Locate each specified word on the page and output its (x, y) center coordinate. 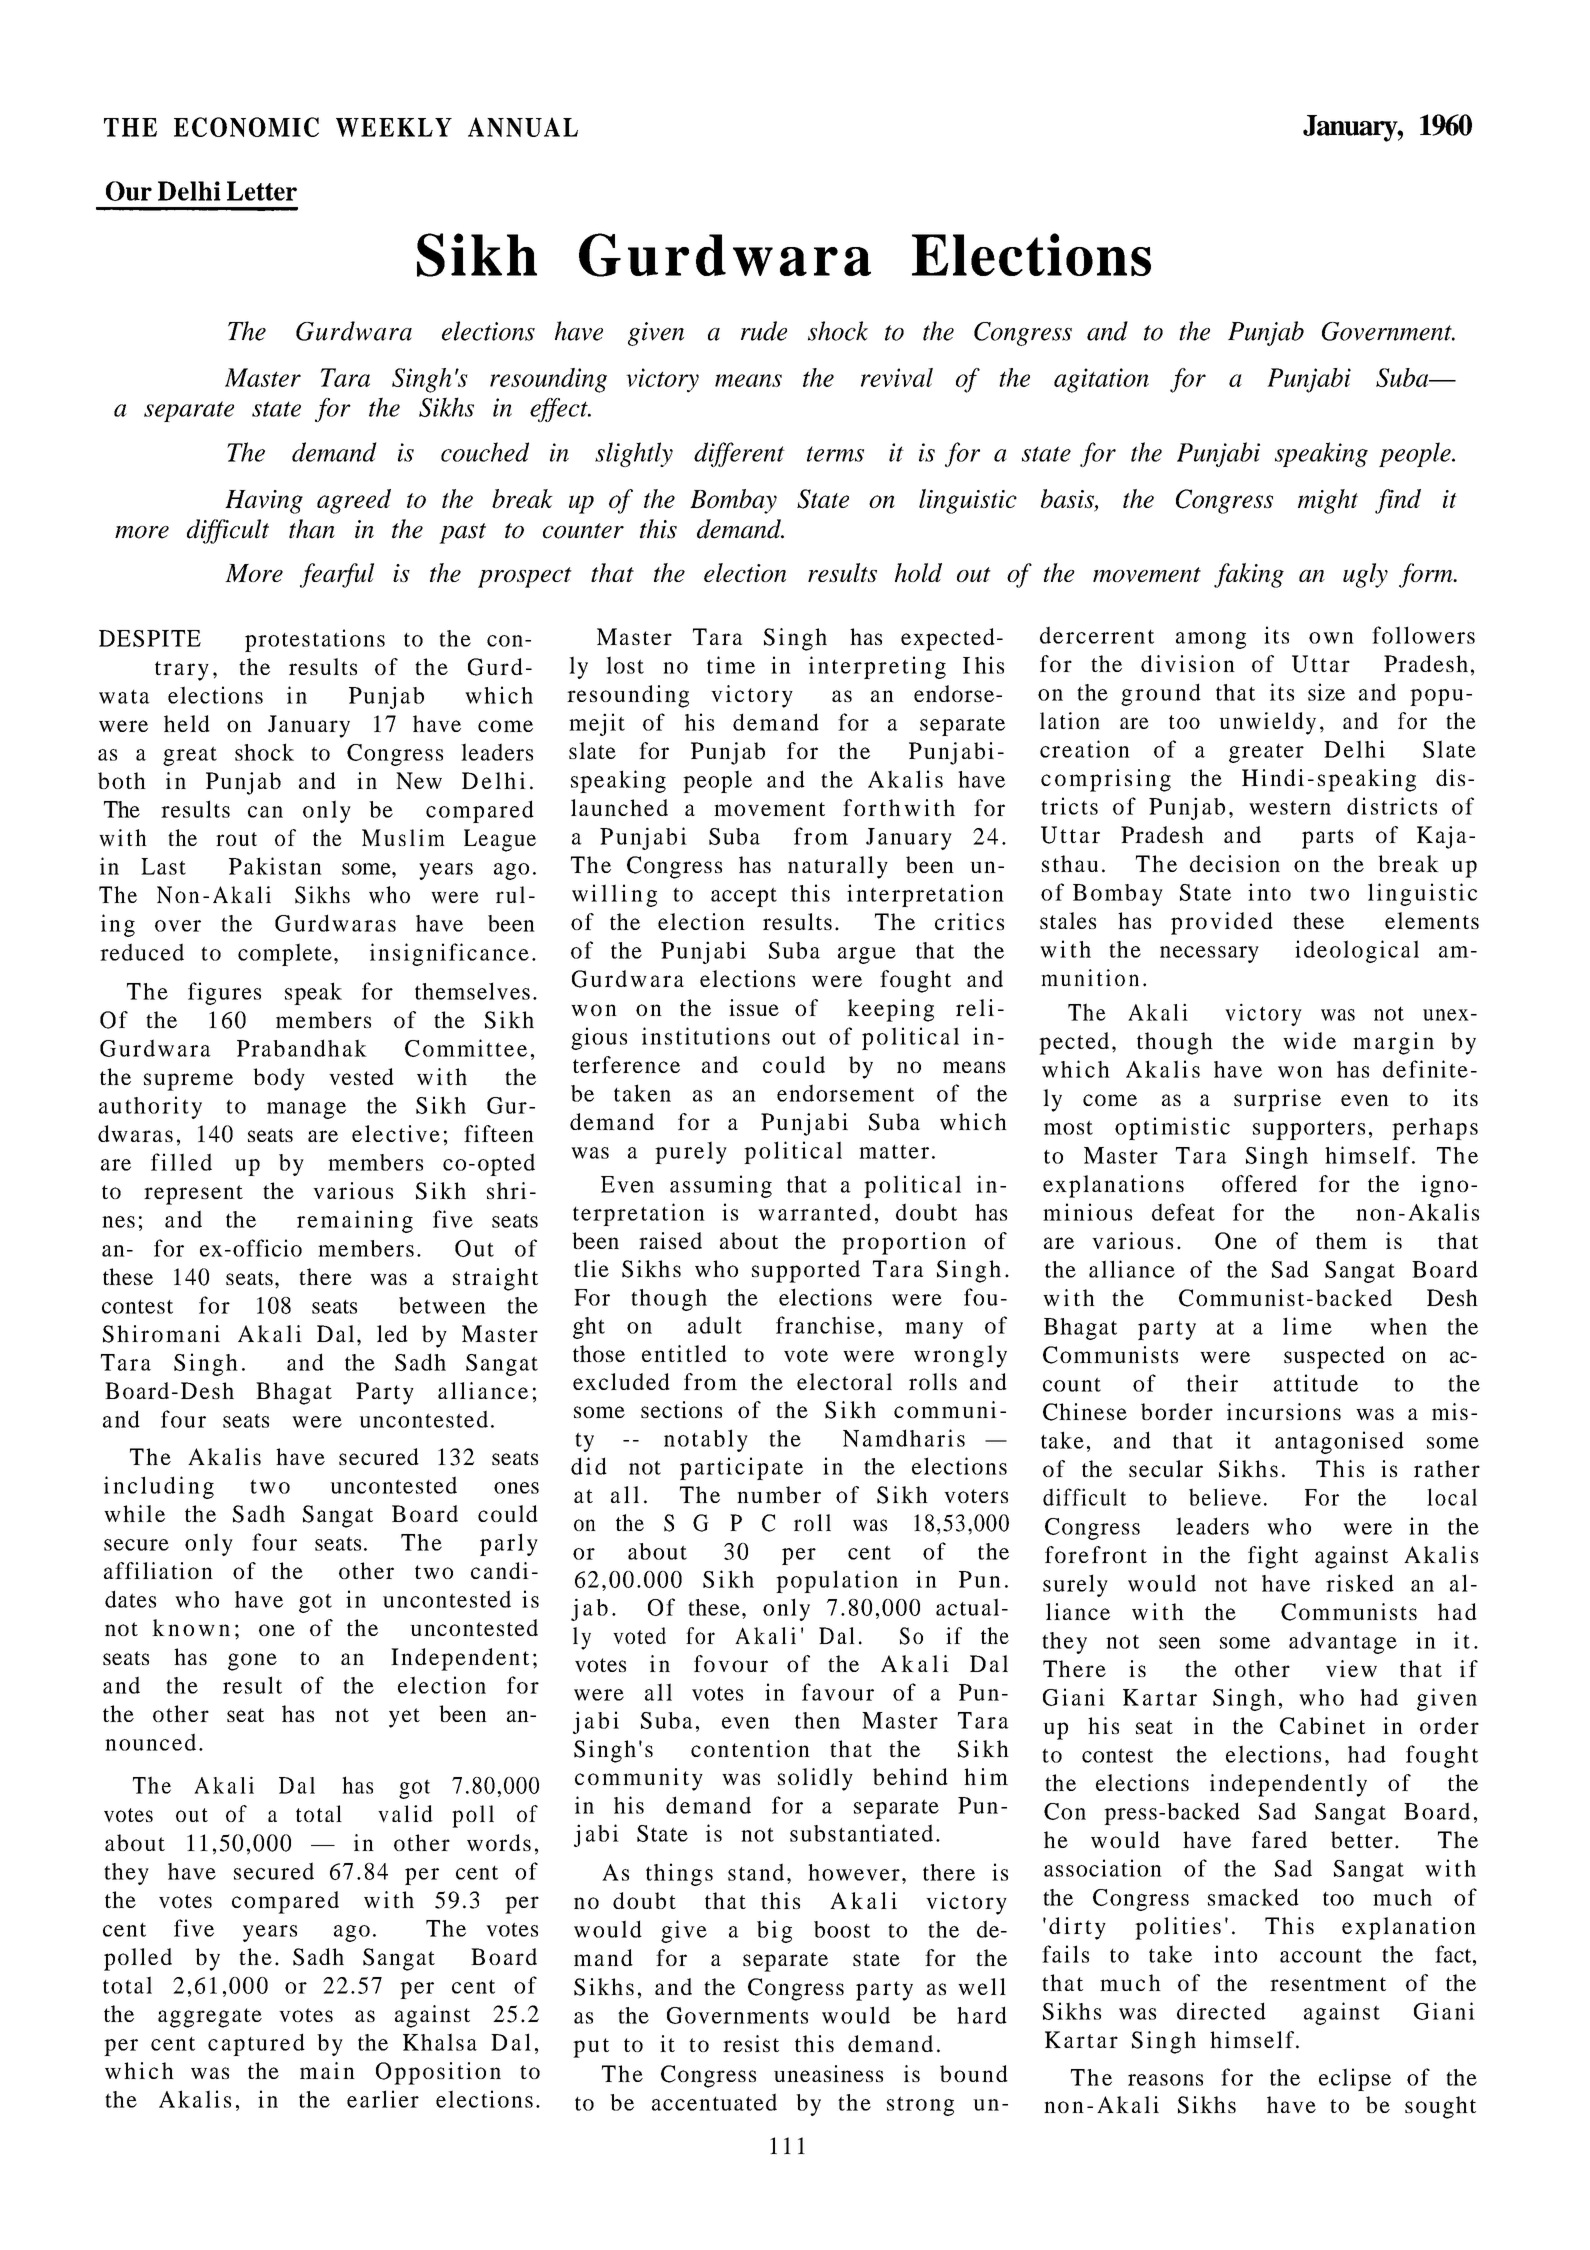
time (731, 665)
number (779, 1494)
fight (1273, 1557)
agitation (1101, 380)
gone (252, 1662)
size (1326, 692)
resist (751, 2043)
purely (691, 1152)
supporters (1309, 1130)
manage (306, 1110)
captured (256, 2044)
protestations (315, 640)
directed (1221, 2011)
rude (764, 331)
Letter (262, 191)
